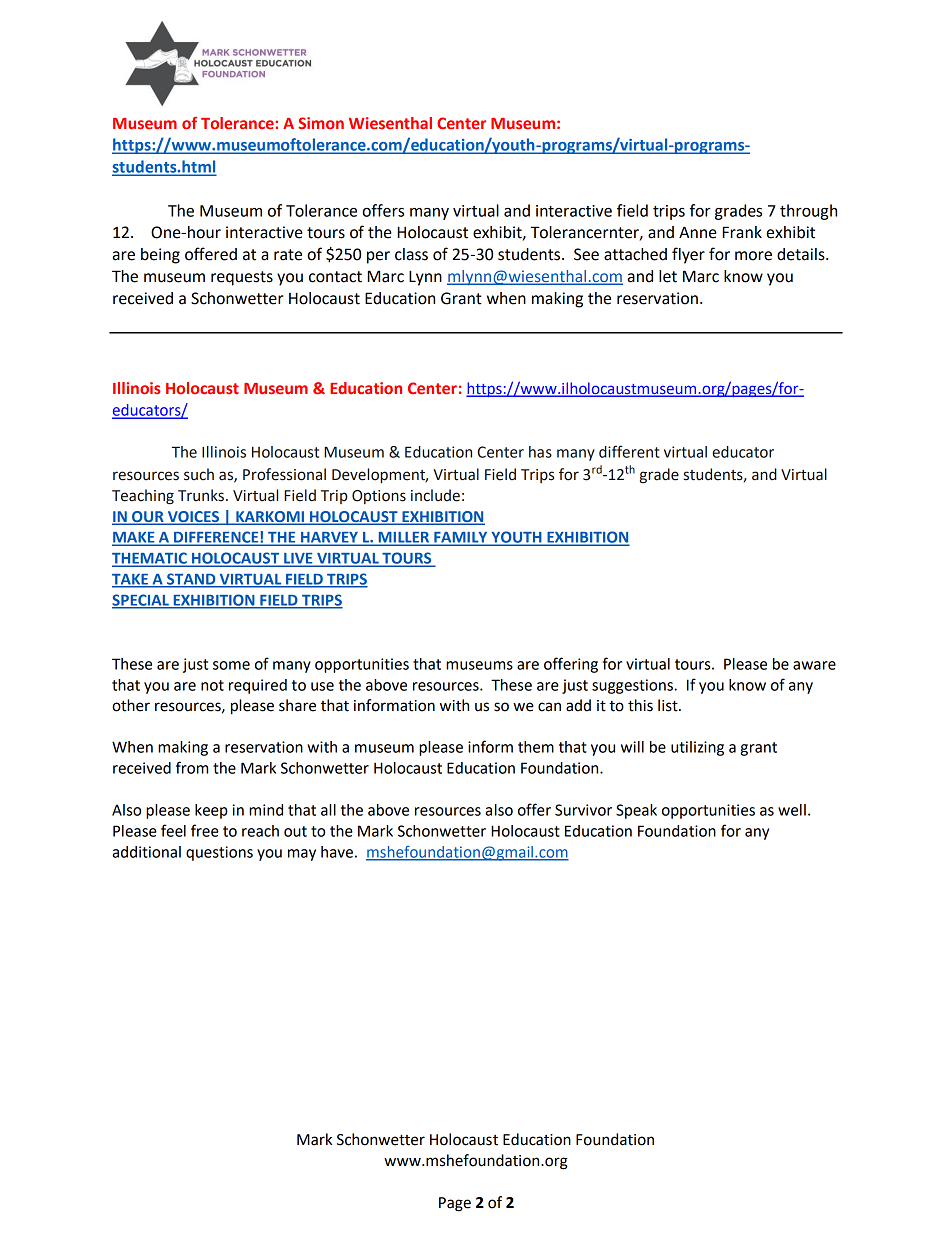  What do you see at coordinates (321, 123) in the image?
I see `Simon` at bounding box center [321, 123].
